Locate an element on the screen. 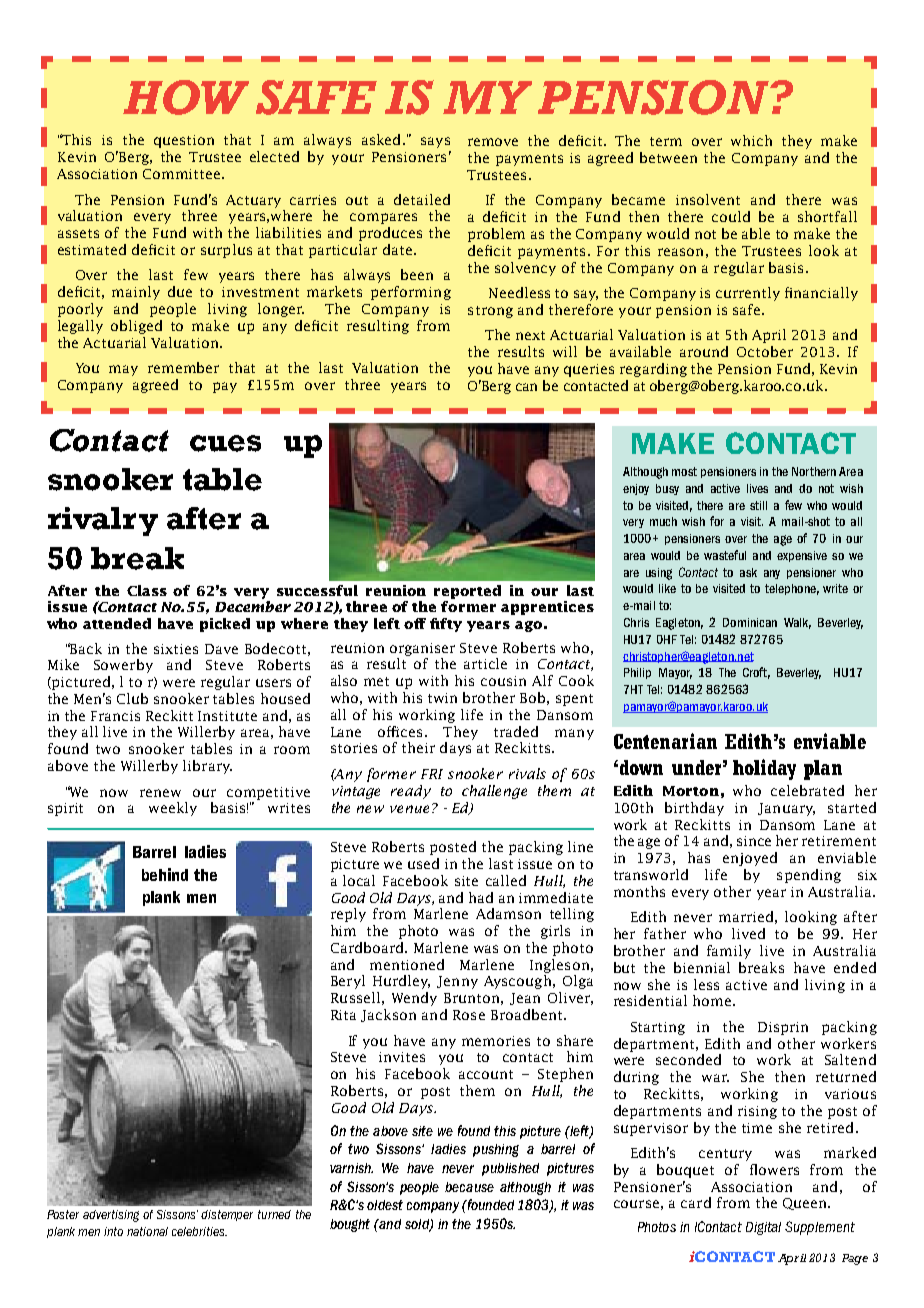 This screenshot has height=1308, width=924. Croft is located at coordinates (756, 673).
